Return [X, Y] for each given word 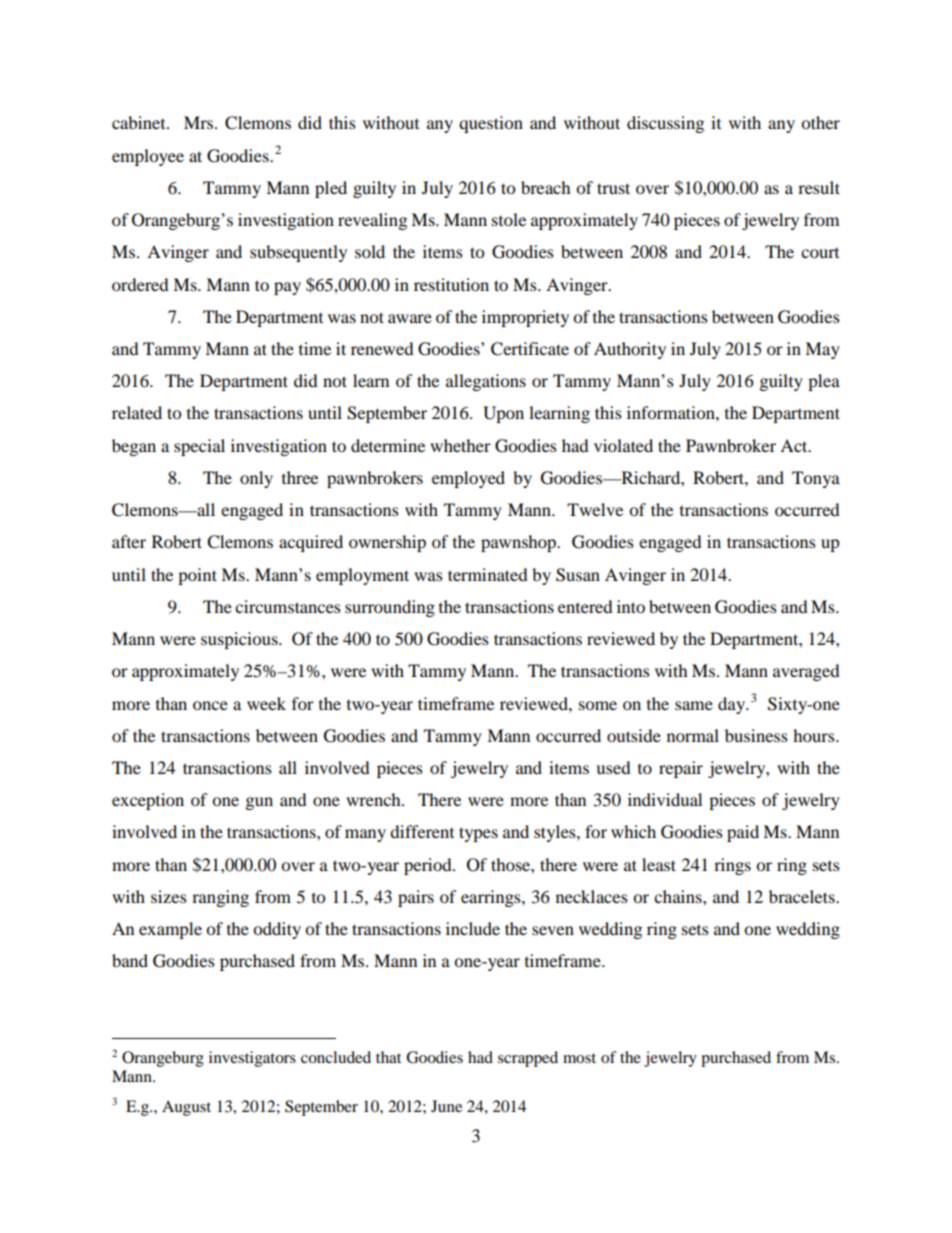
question [491, 124]
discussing [665, 124]
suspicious [240, 640]
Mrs [200, 122]
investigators [252, 1059]
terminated [488, 574]
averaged [806, 672]
